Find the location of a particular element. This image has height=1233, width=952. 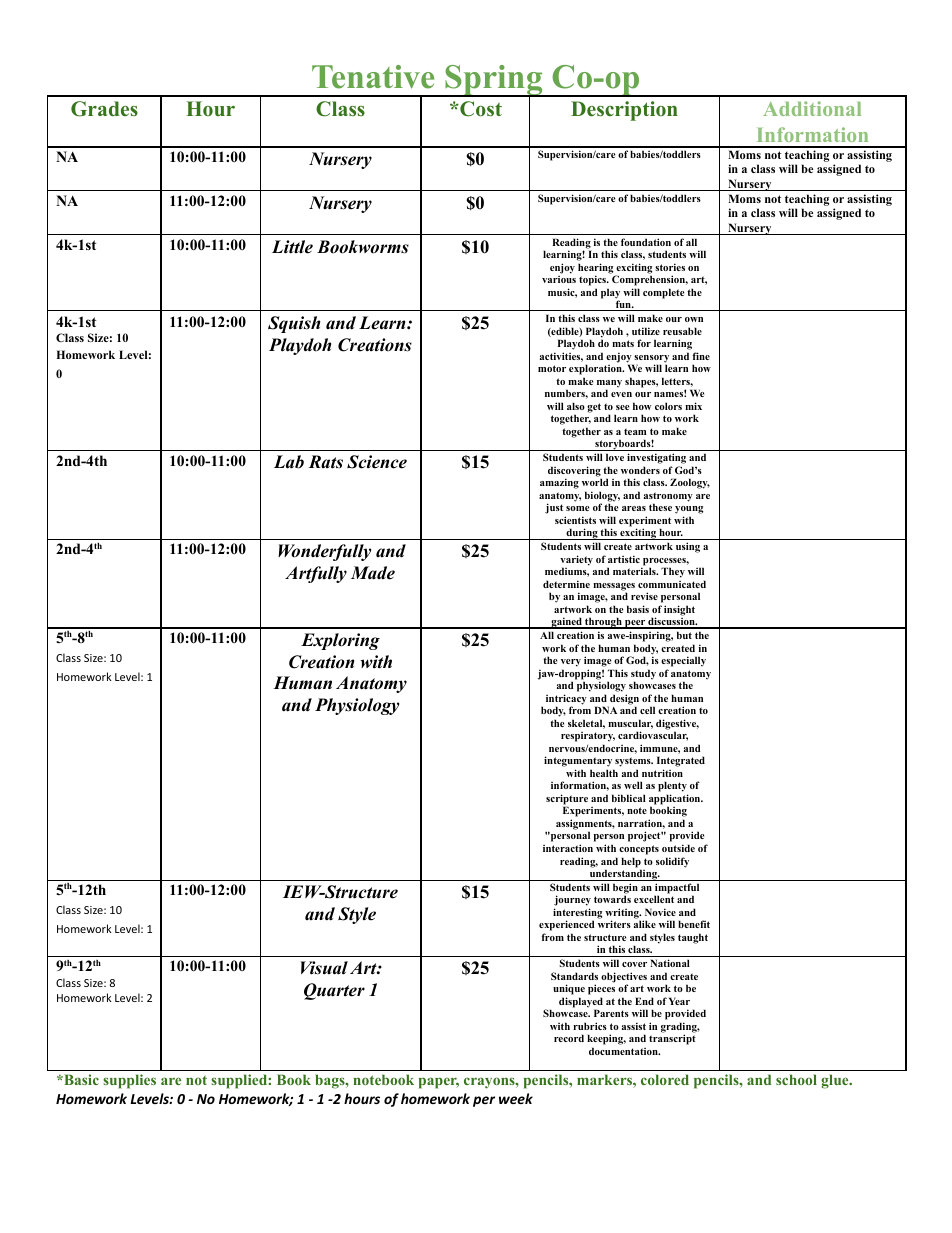

Cost is located at coordinates (480, 109).
